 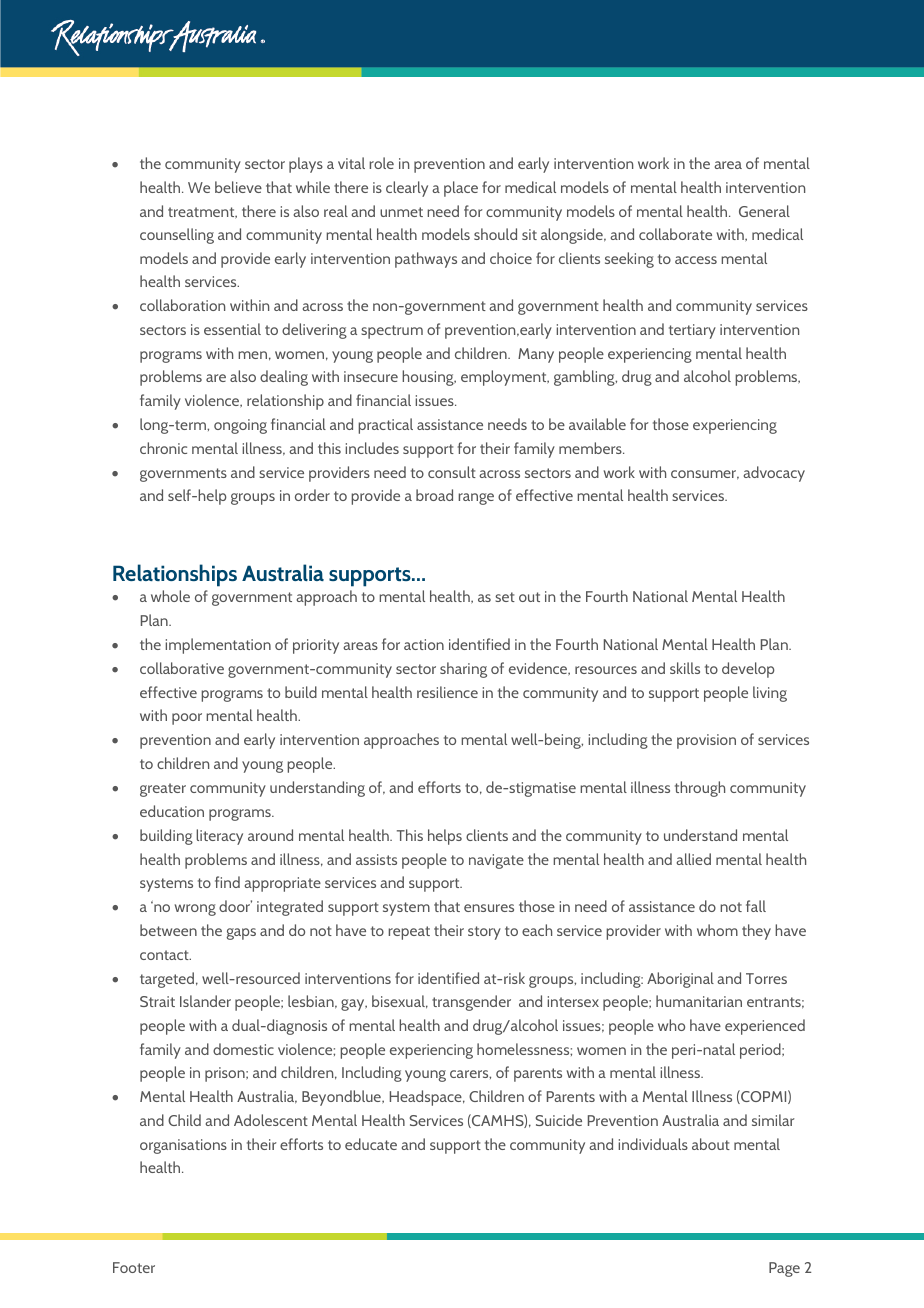 What do you see at coordinates (205, 1001) in the page?
I see `Islander` at bounding box center [205, 1001].
